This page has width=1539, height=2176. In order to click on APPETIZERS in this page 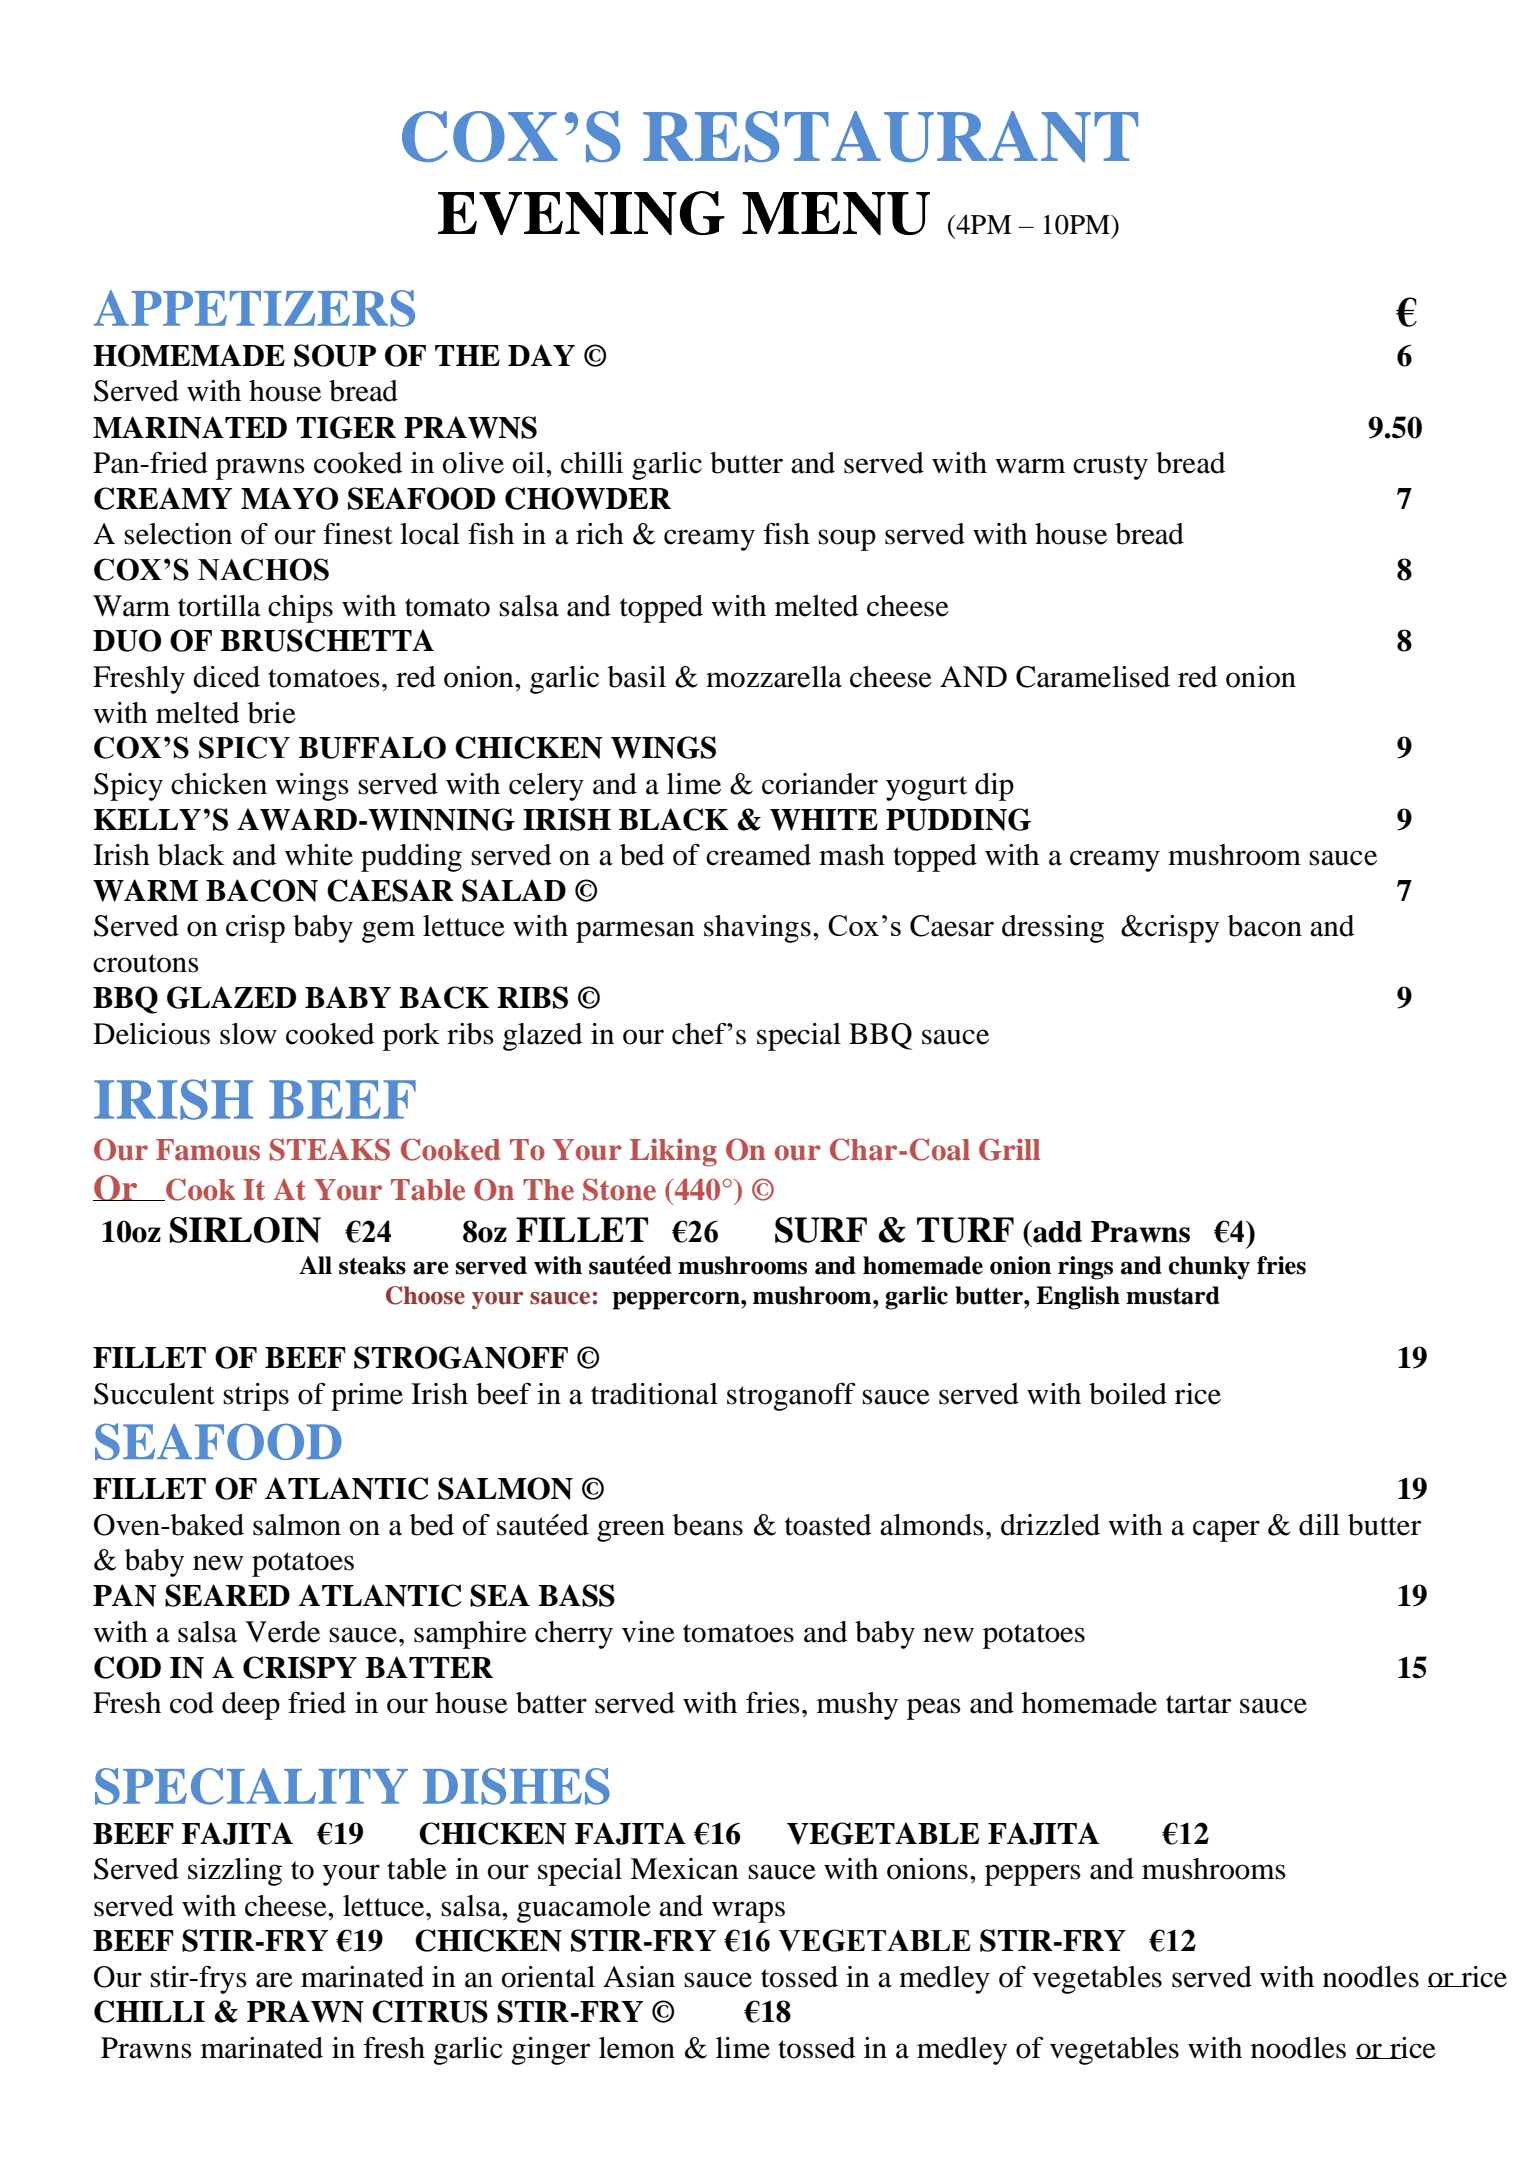, I will do `click(254, 308)`.
